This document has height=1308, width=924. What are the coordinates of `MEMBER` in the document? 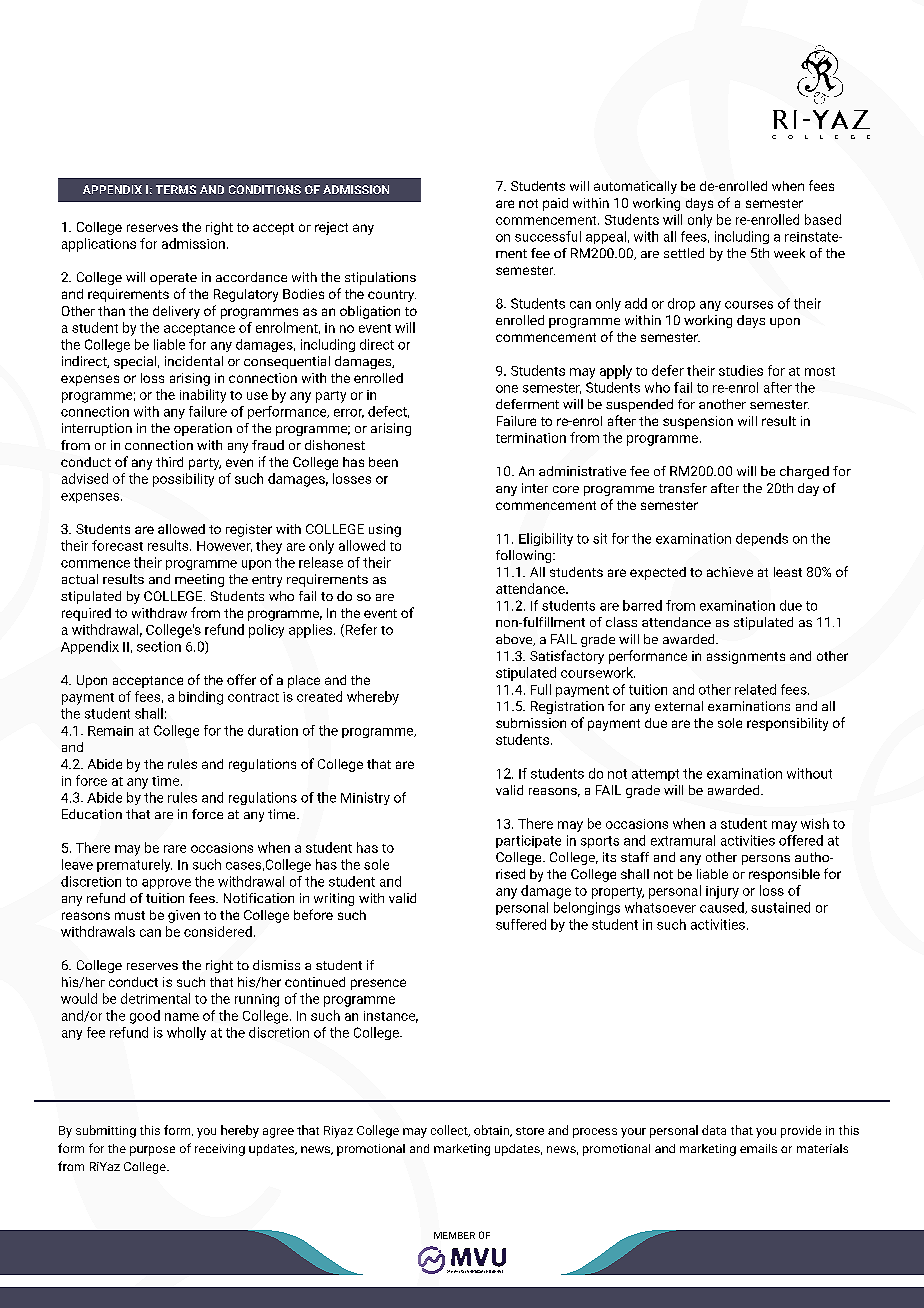 It's located at (454, 1235).
